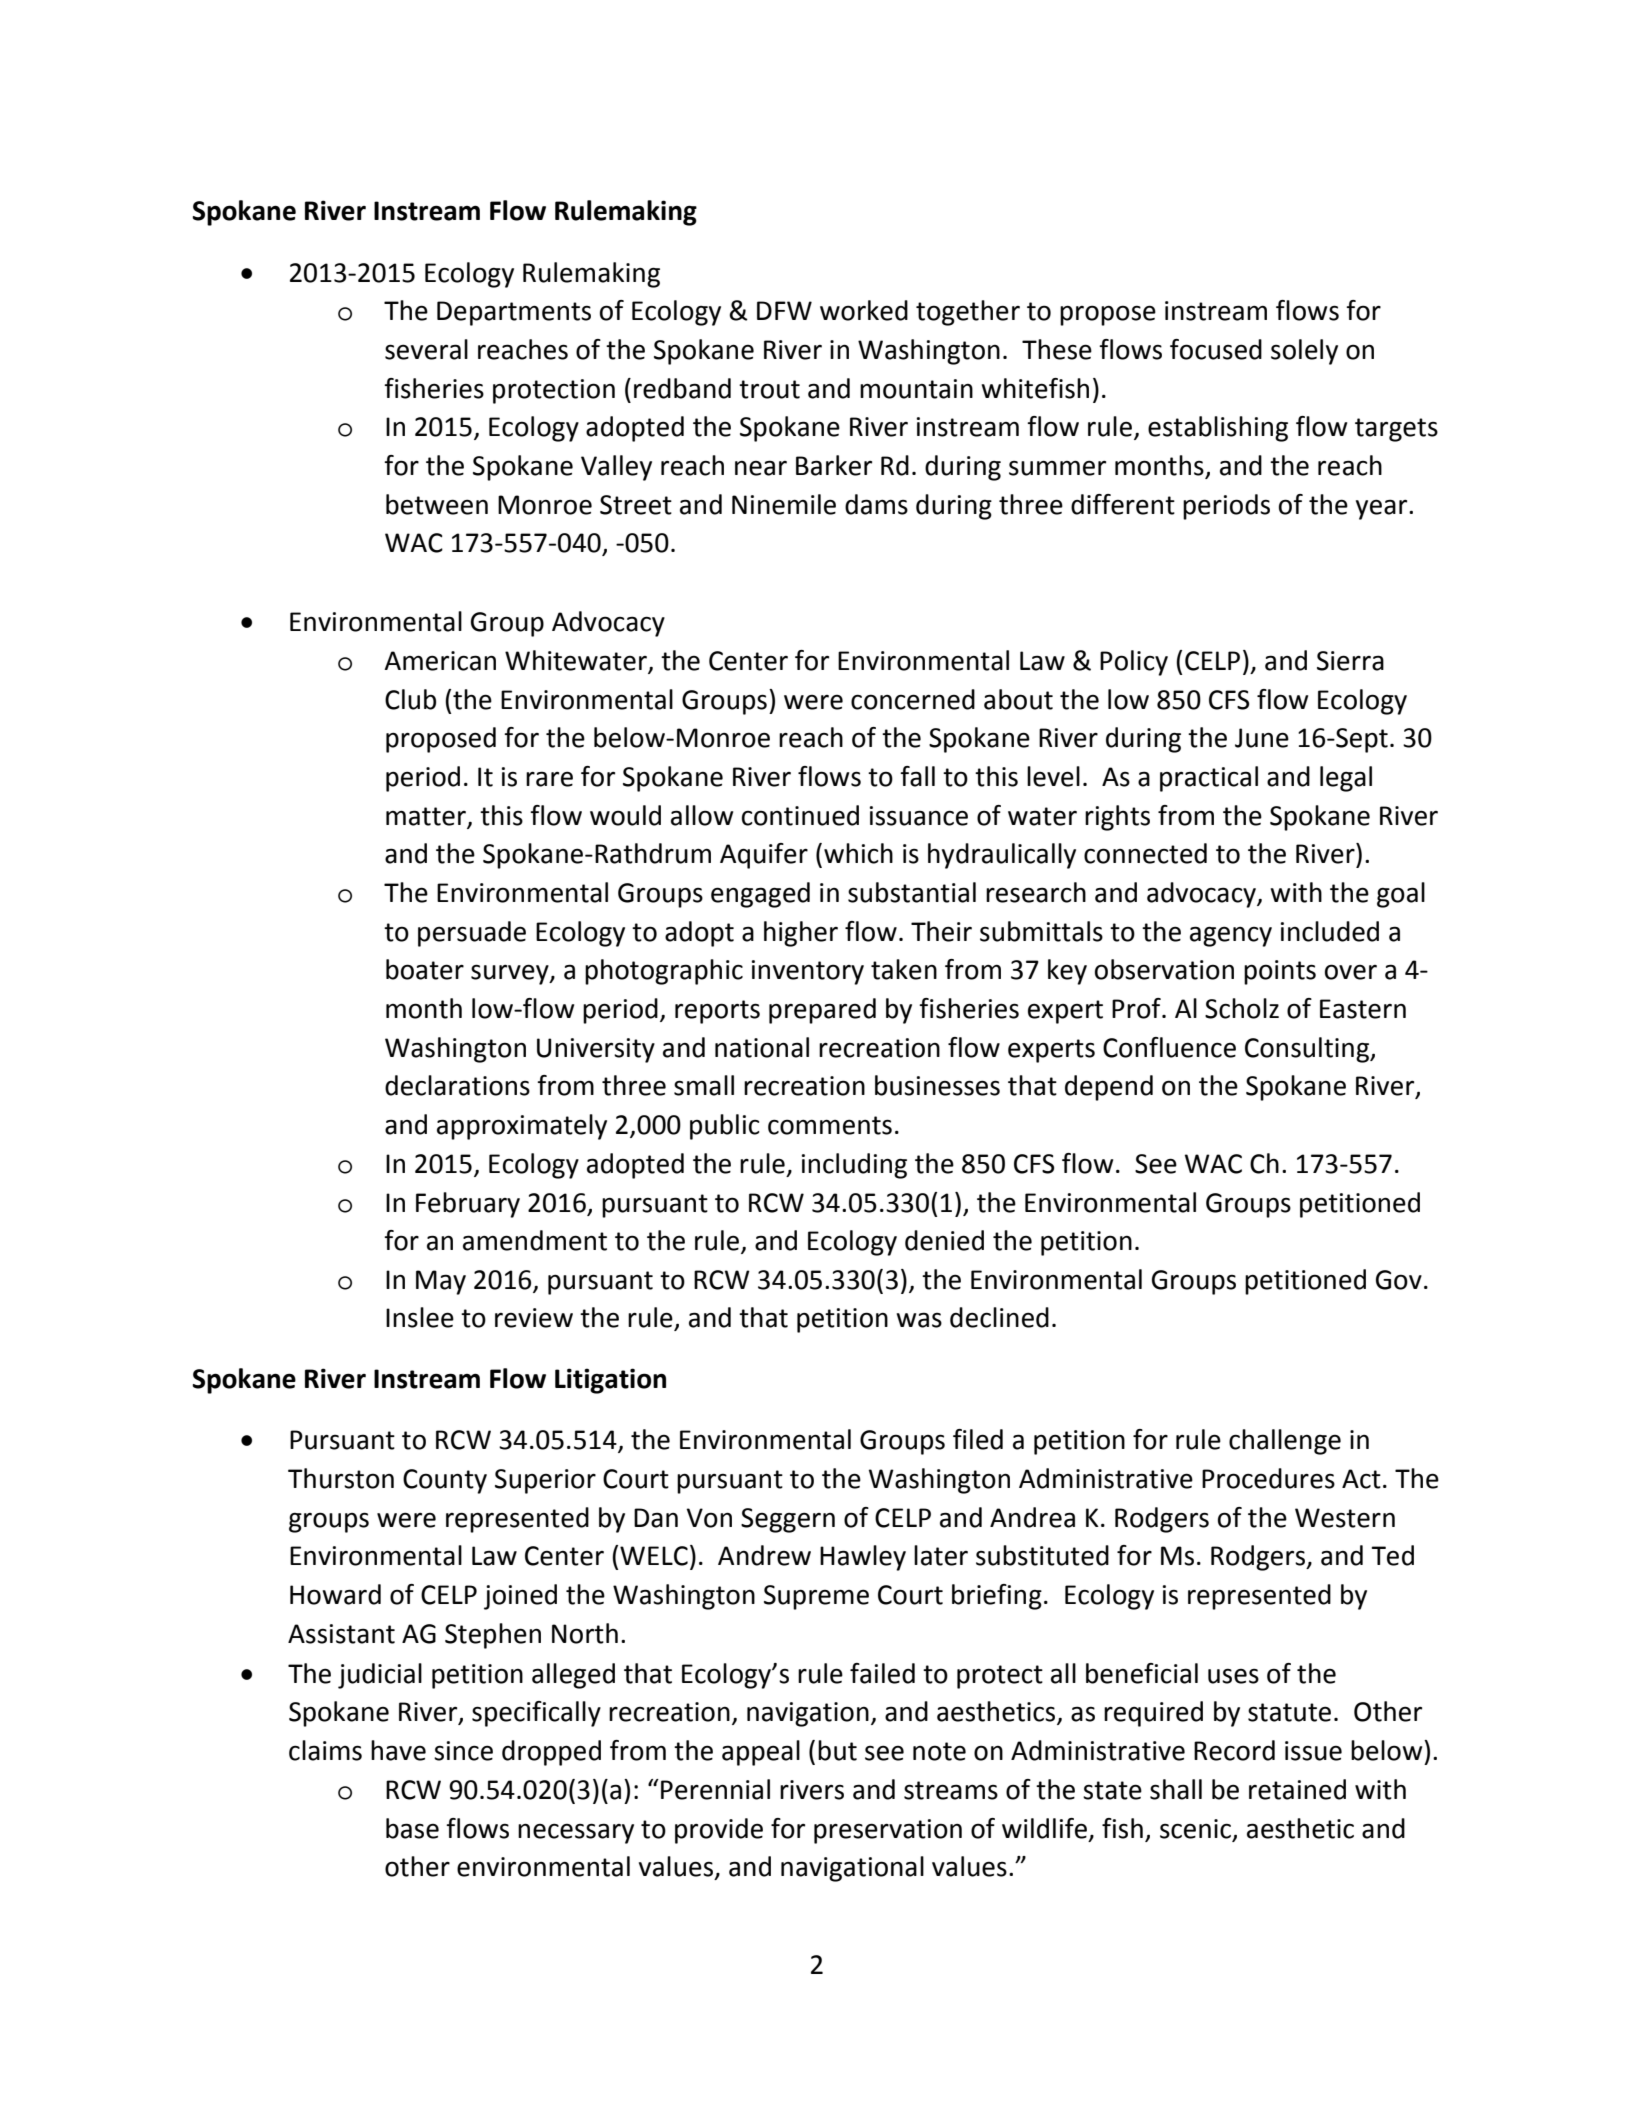 The image size is (1634, 2114). What do you see at coordinates (864, 310) in the screenshot?
I see `worked` at bounding box center [864, 310].
